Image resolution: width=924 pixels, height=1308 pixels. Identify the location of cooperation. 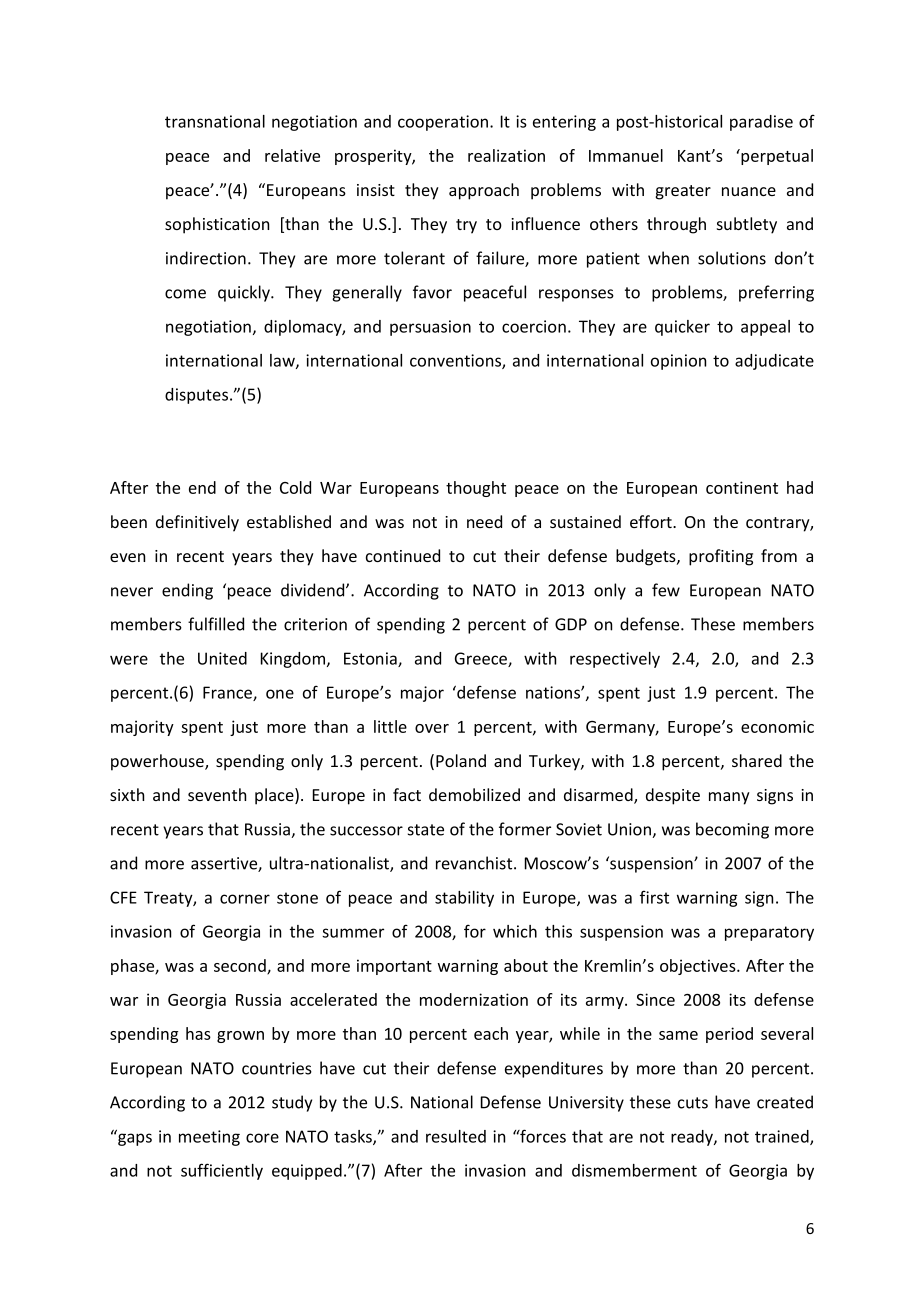
(443, 123).
